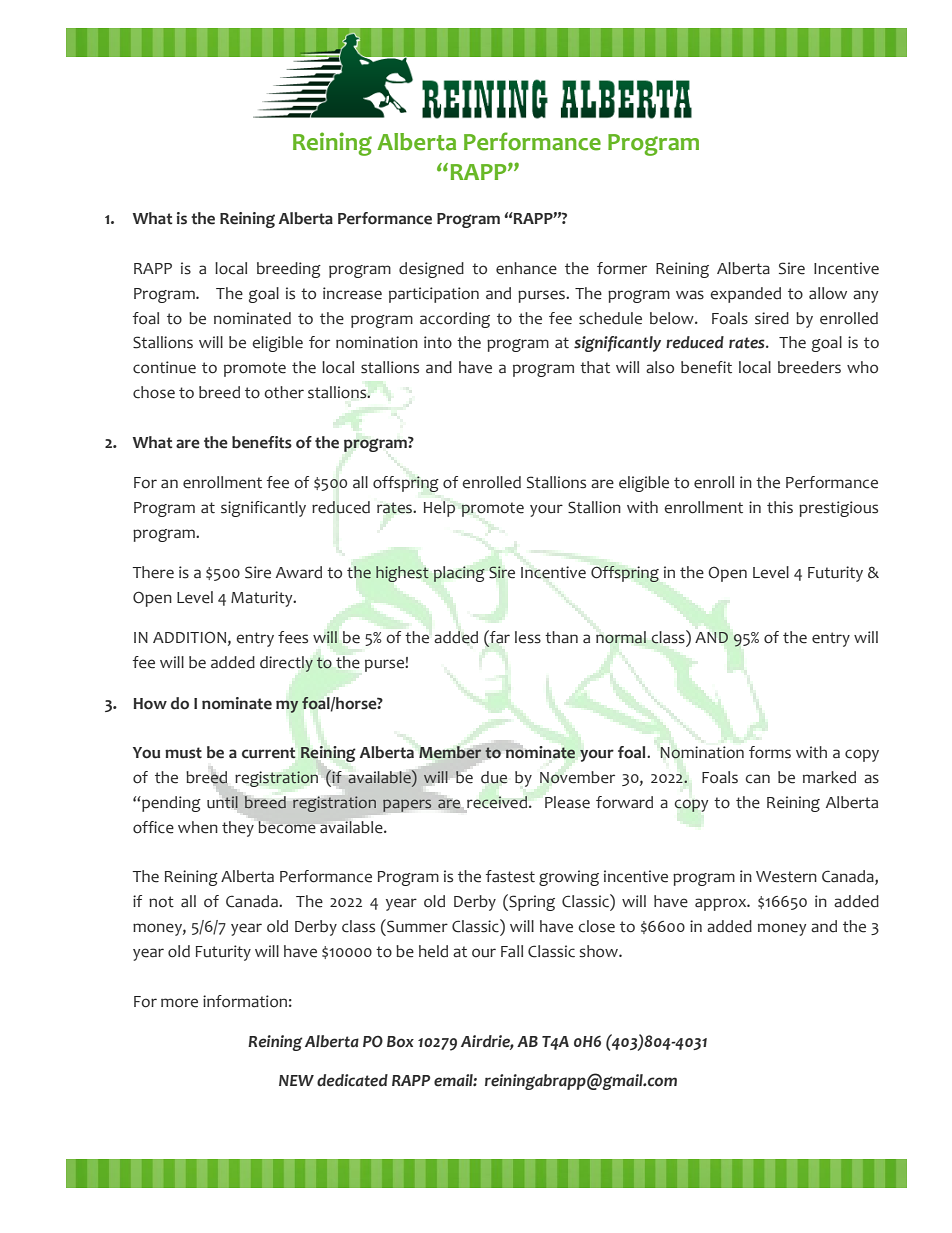 This document has height=1233, width=952. Describe the element at coordinates (299, 572) in the document. I see `Award` at that location.
